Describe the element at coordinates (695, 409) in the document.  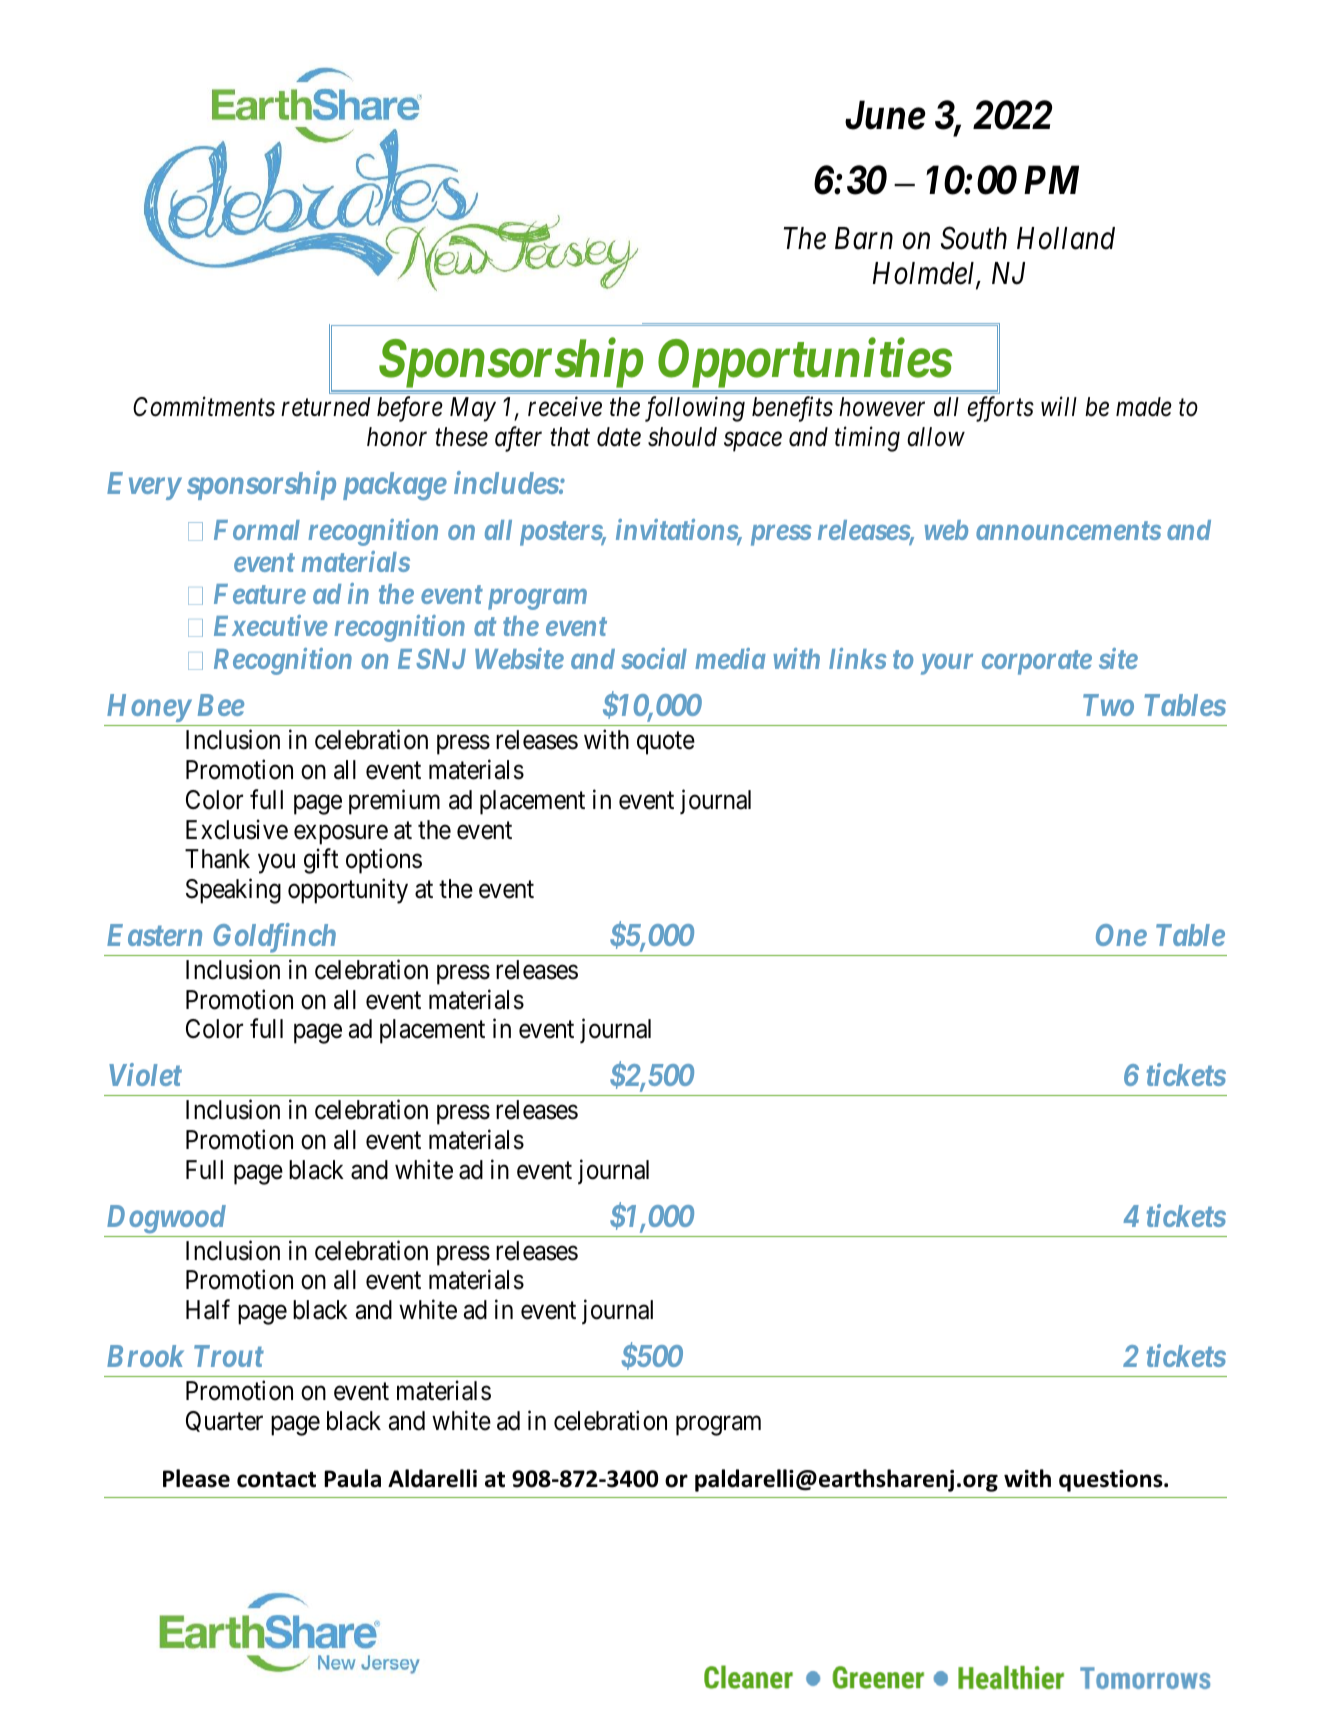
I see `following` at that location.
